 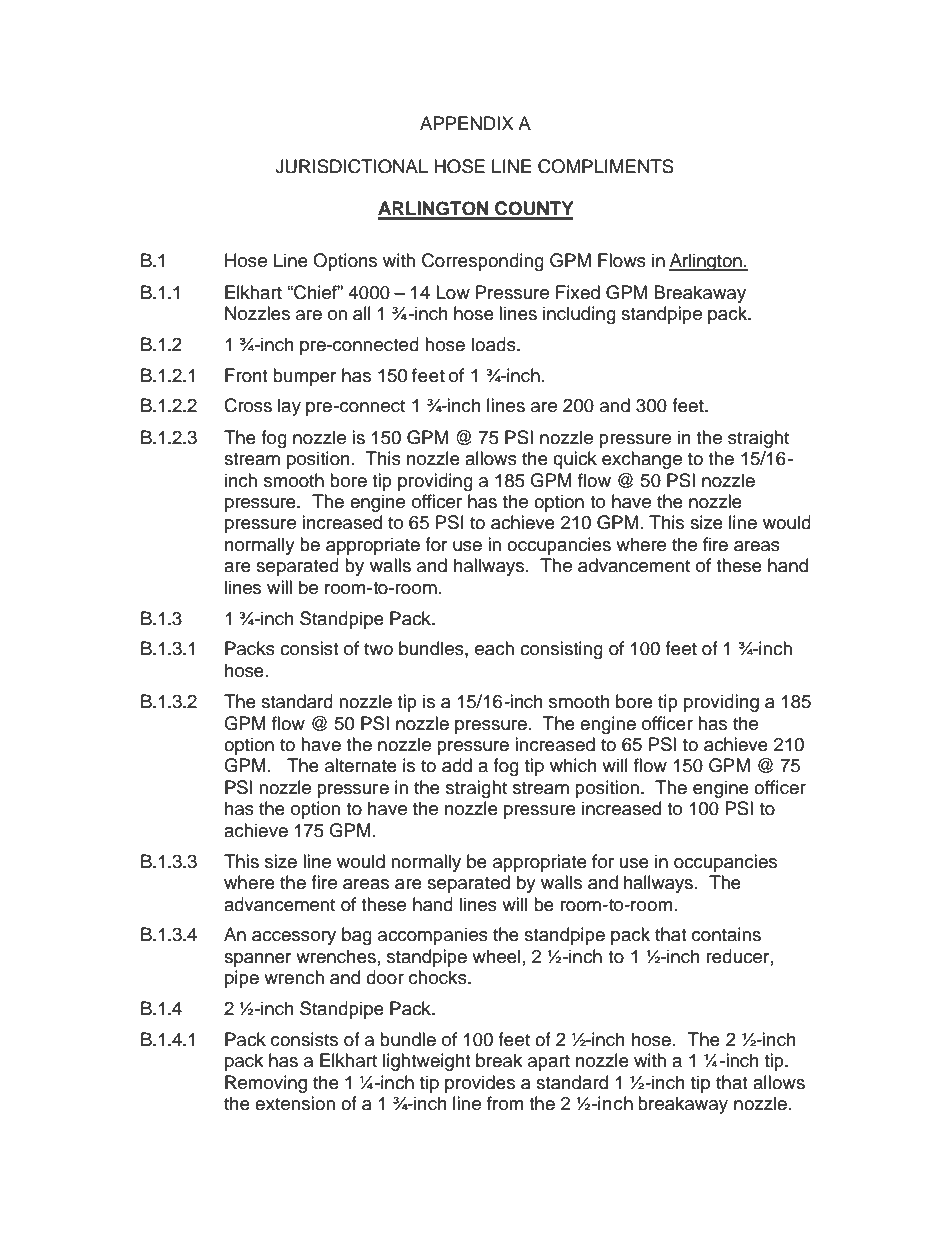 I want to click on COMPLIMENTS, so click(x=606, y=166).
